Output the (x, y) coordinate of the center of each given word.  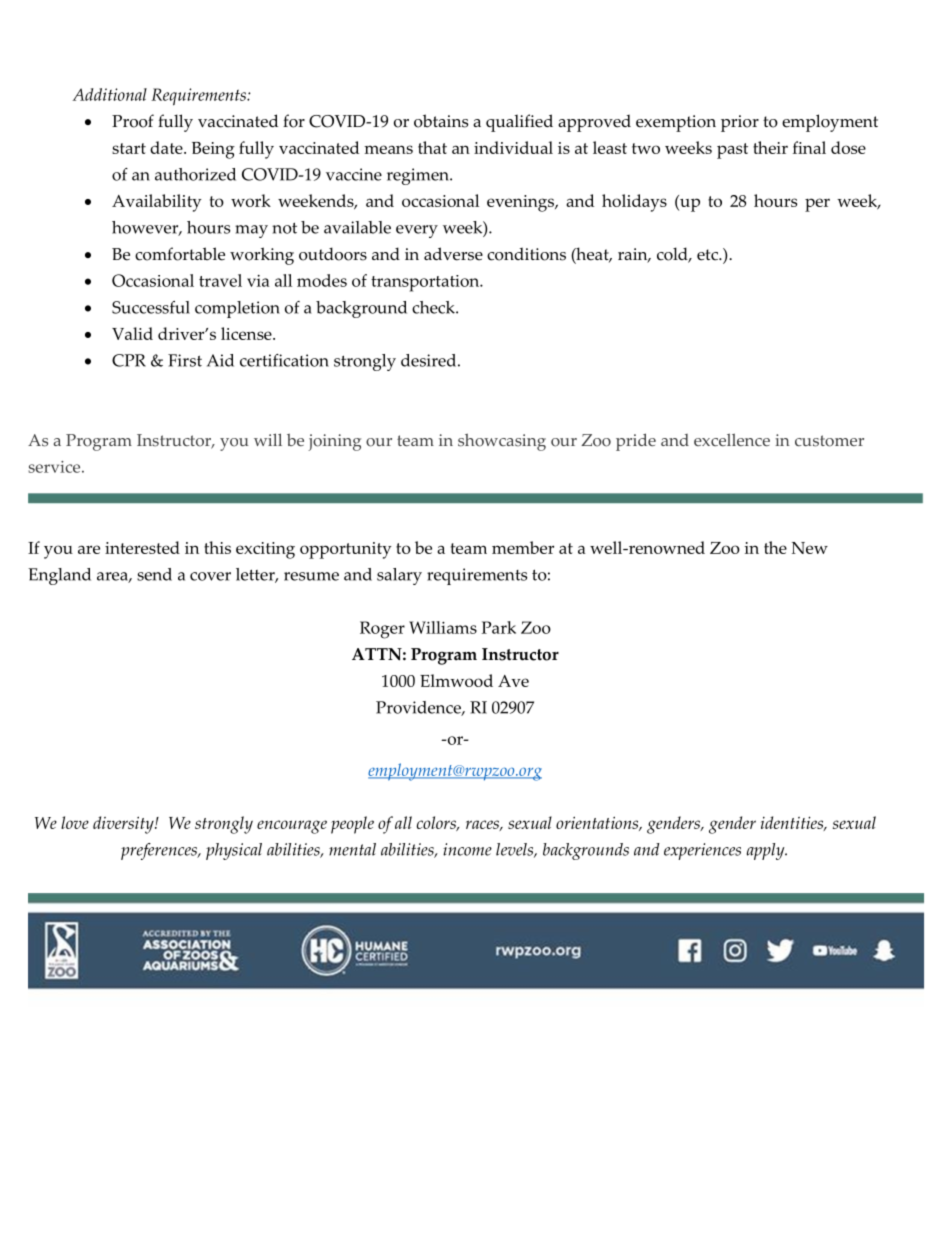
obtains (441, 121)
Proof (133, 121)
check (434, 307)
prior (740, 123)
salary (399, 576)
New (810, 548)
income (467, 849)
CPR (129, 360)
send (154, 574)
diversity (124, 825)
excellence (732, 439)
